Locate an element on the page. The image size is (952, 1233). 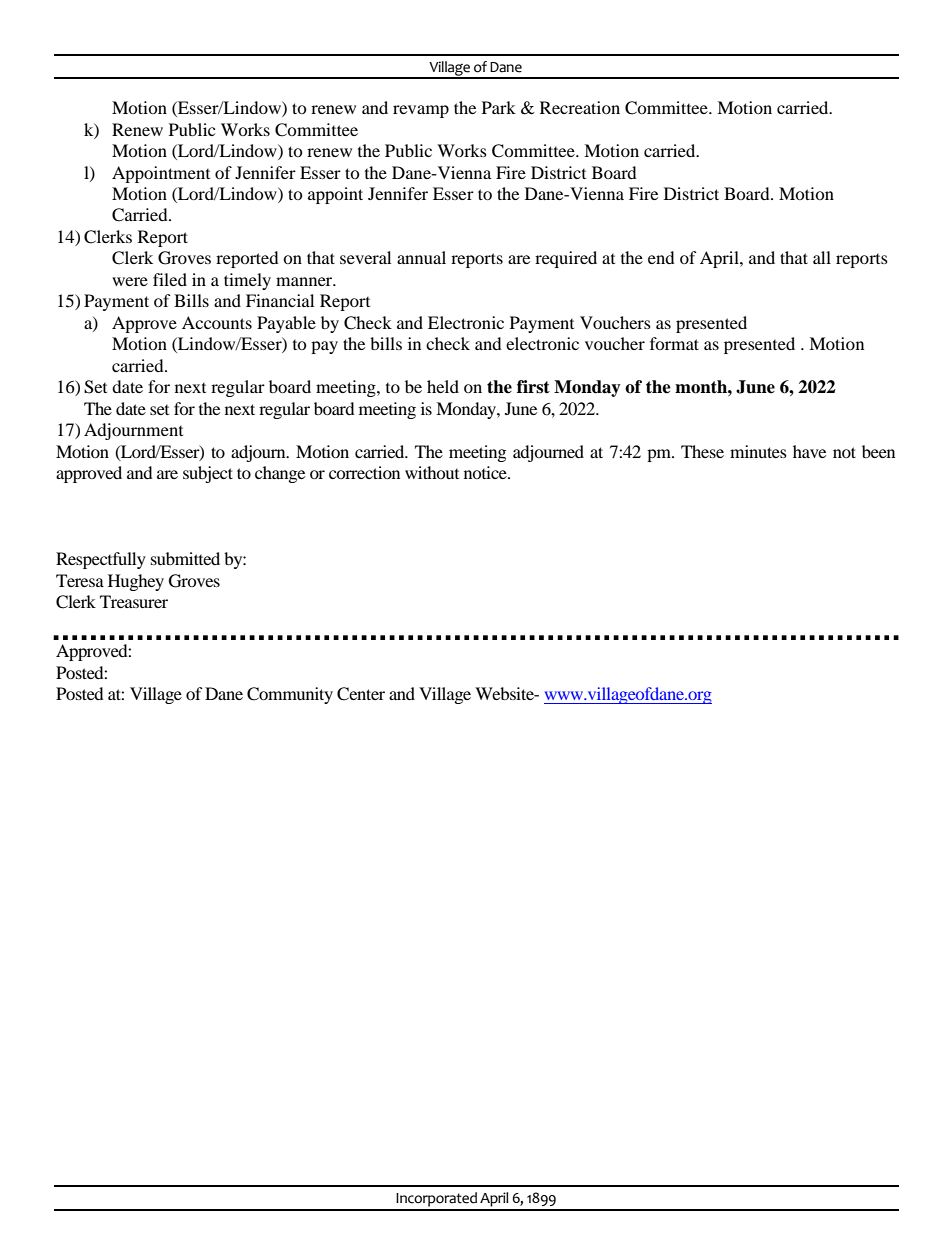
Park is located at coordinates (499, 107).
